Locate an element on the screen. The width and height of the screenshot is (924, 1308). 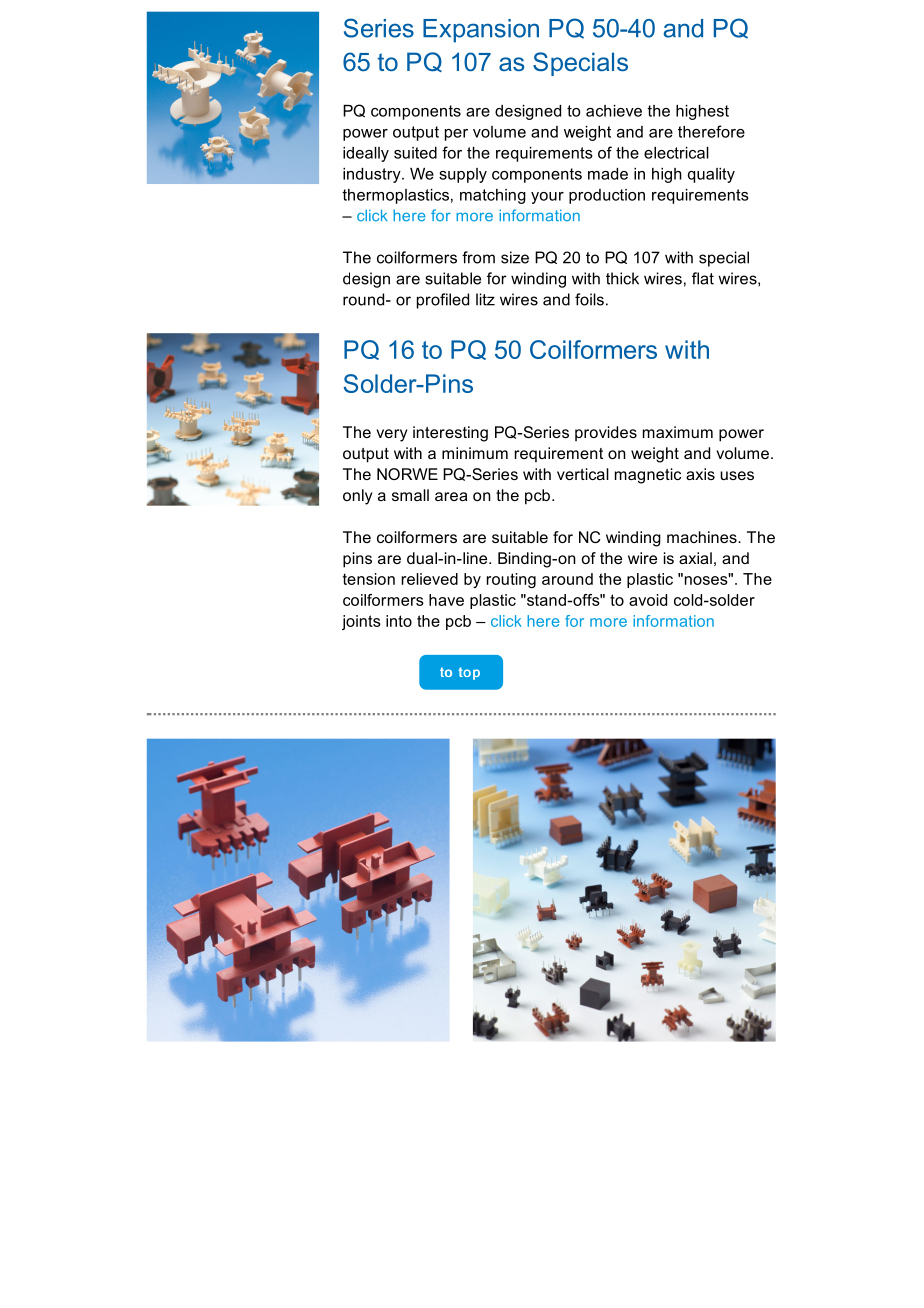
foils is located at coordinates (589, 299).
